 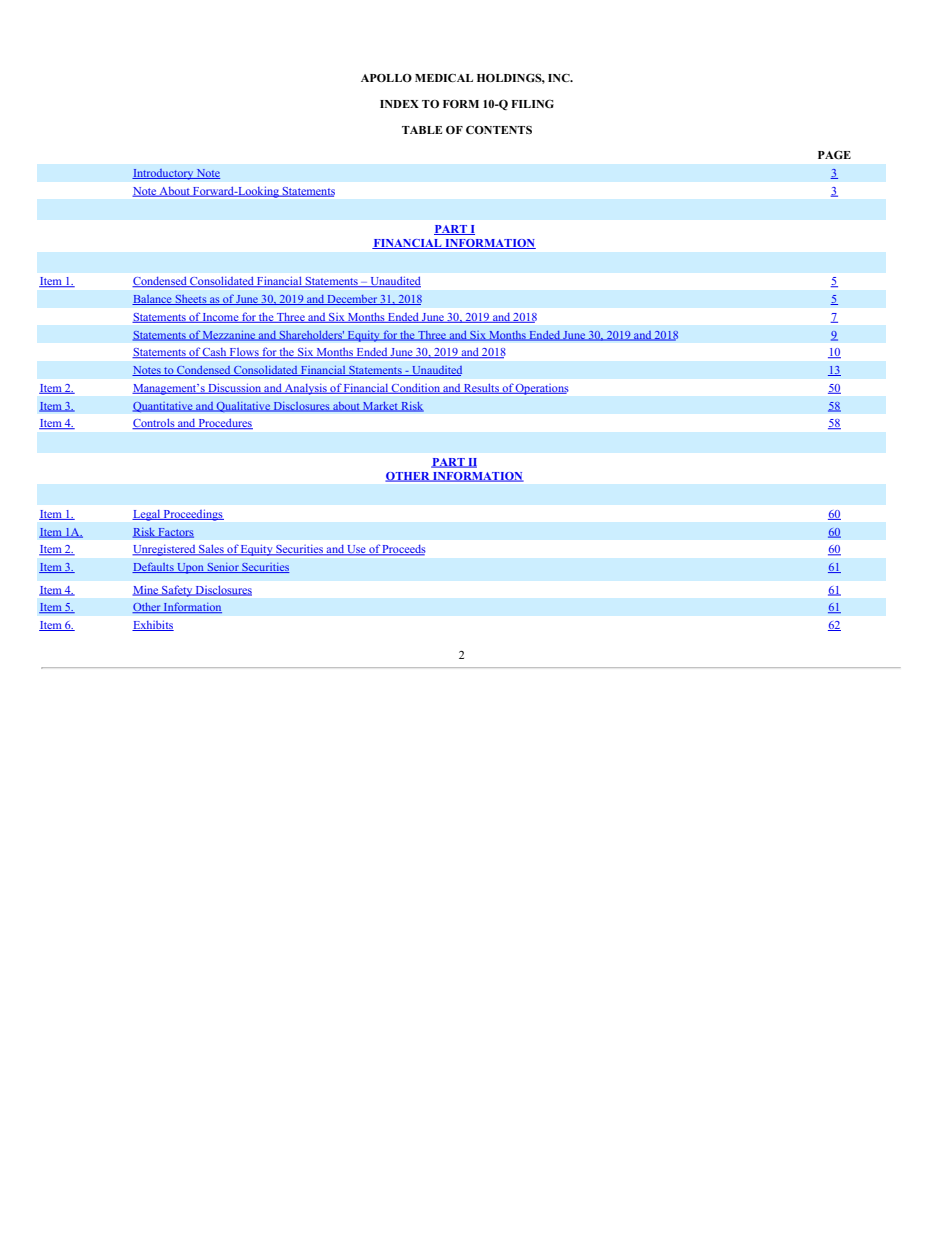 I want to click on Operations, so click(x=541, y=389).
